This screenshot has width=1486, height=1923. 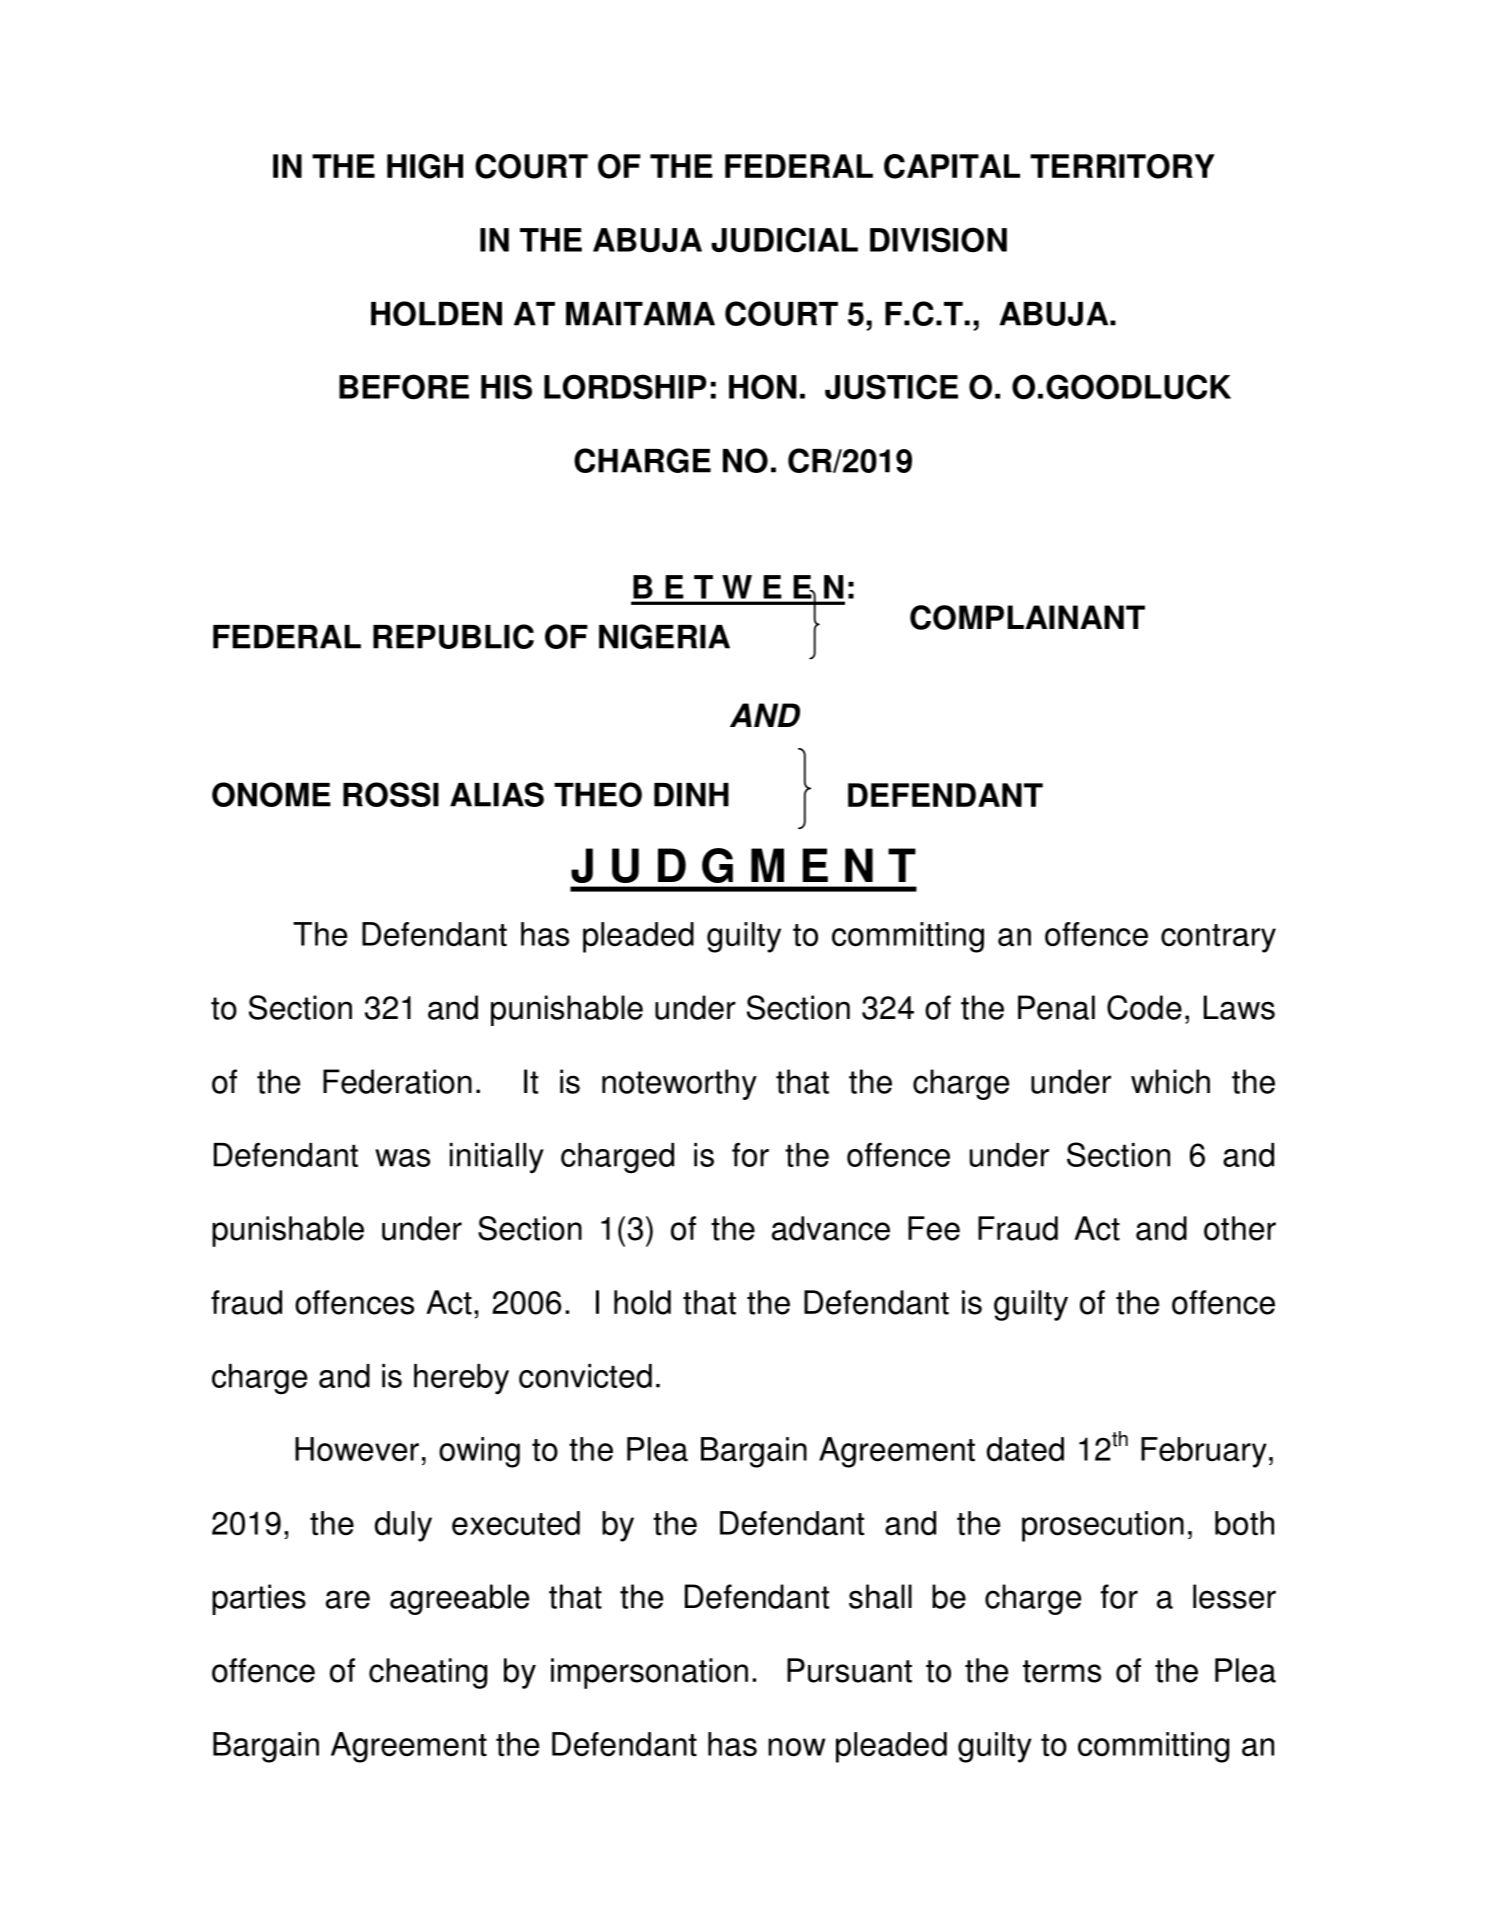 What do you see at coordinates (1240, 1228) in the screenshot?
I see `other` at bounding box center [1240, 1228].
